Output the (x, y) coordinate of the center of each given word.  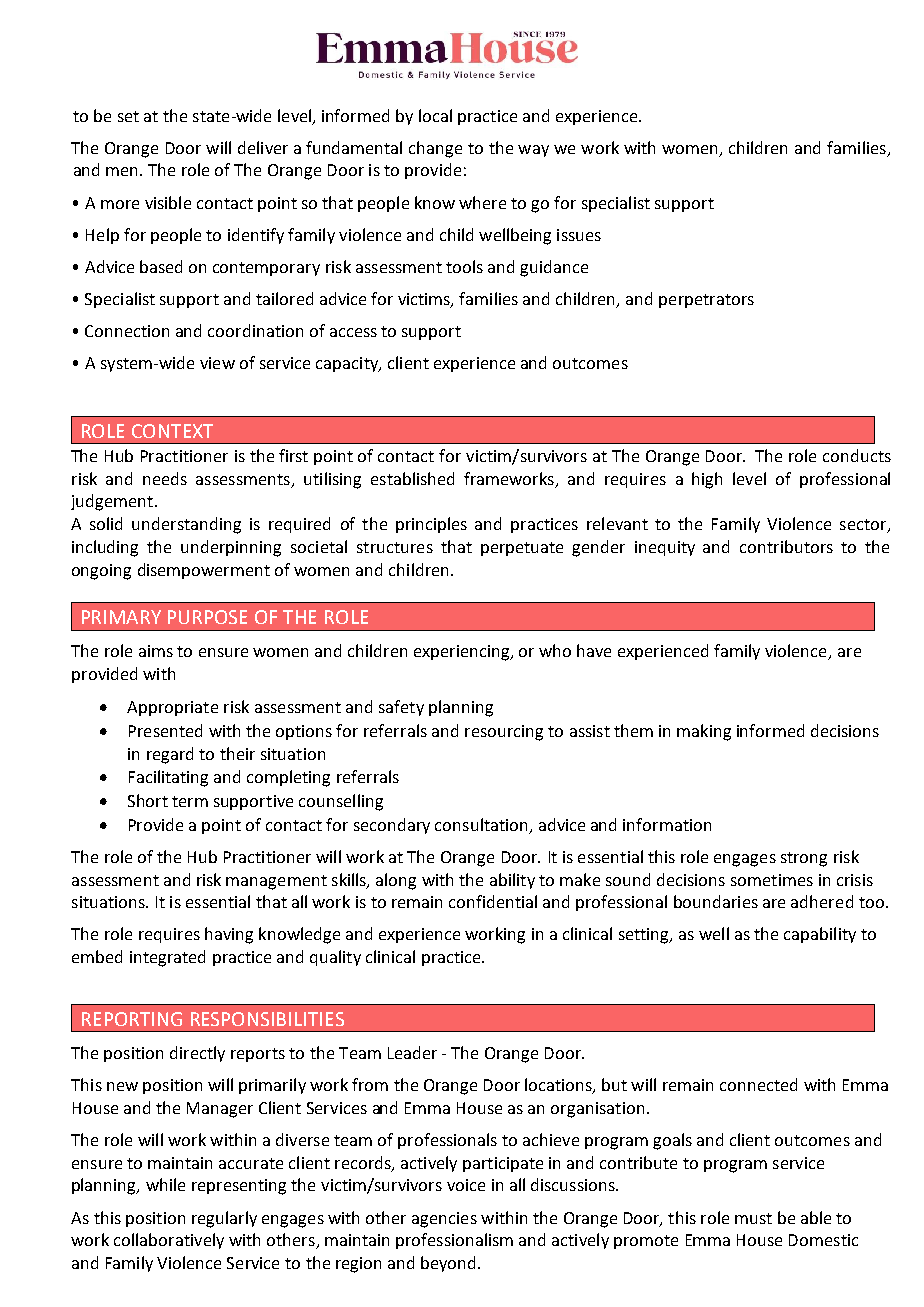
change (435, 149)
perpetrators (706, 301)
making (704, 732)
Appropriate (172, 708)
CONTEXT (172, 431)
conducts (857, 455)
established (412, 478)
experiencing (463, 653)
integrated (167, 958)
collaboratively (169, 1241)
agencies (444, 1220)
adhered (822, 901)
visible (168, 202)
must (753, 1218)
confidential (493, 901)
